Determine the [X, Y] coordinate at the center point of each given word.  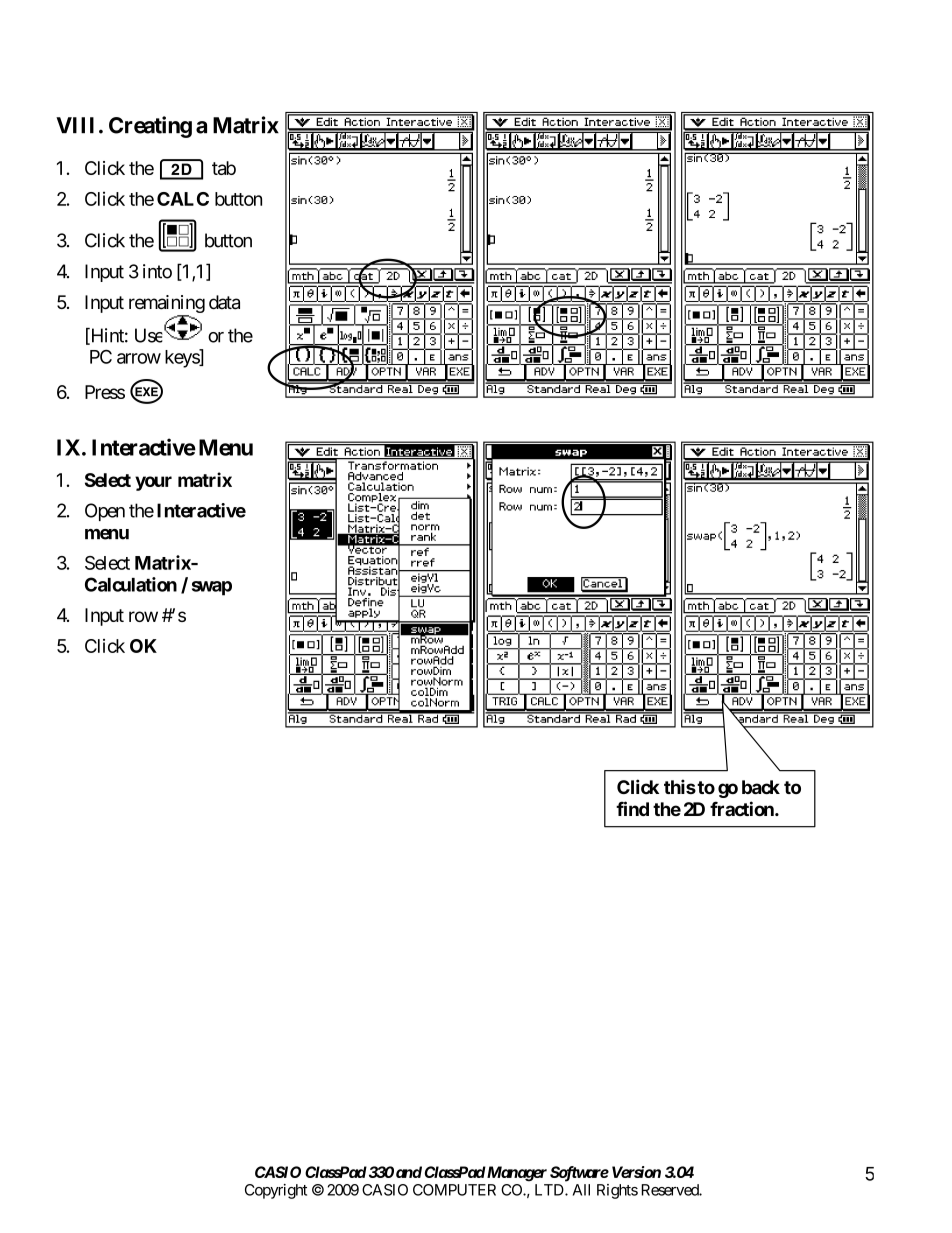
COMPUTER [454, 1190]
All [581, 1190]
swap [212, 588]
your [153, 483]
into [157, 271]
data [224, 302]
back [761, 787]
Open [105, 512]
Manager [516, 1174]
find [632, 808]
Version [636, 1172]
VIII [75, 125]
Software [579, 1174]
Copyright [276, 1191]
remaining [167, 305]
